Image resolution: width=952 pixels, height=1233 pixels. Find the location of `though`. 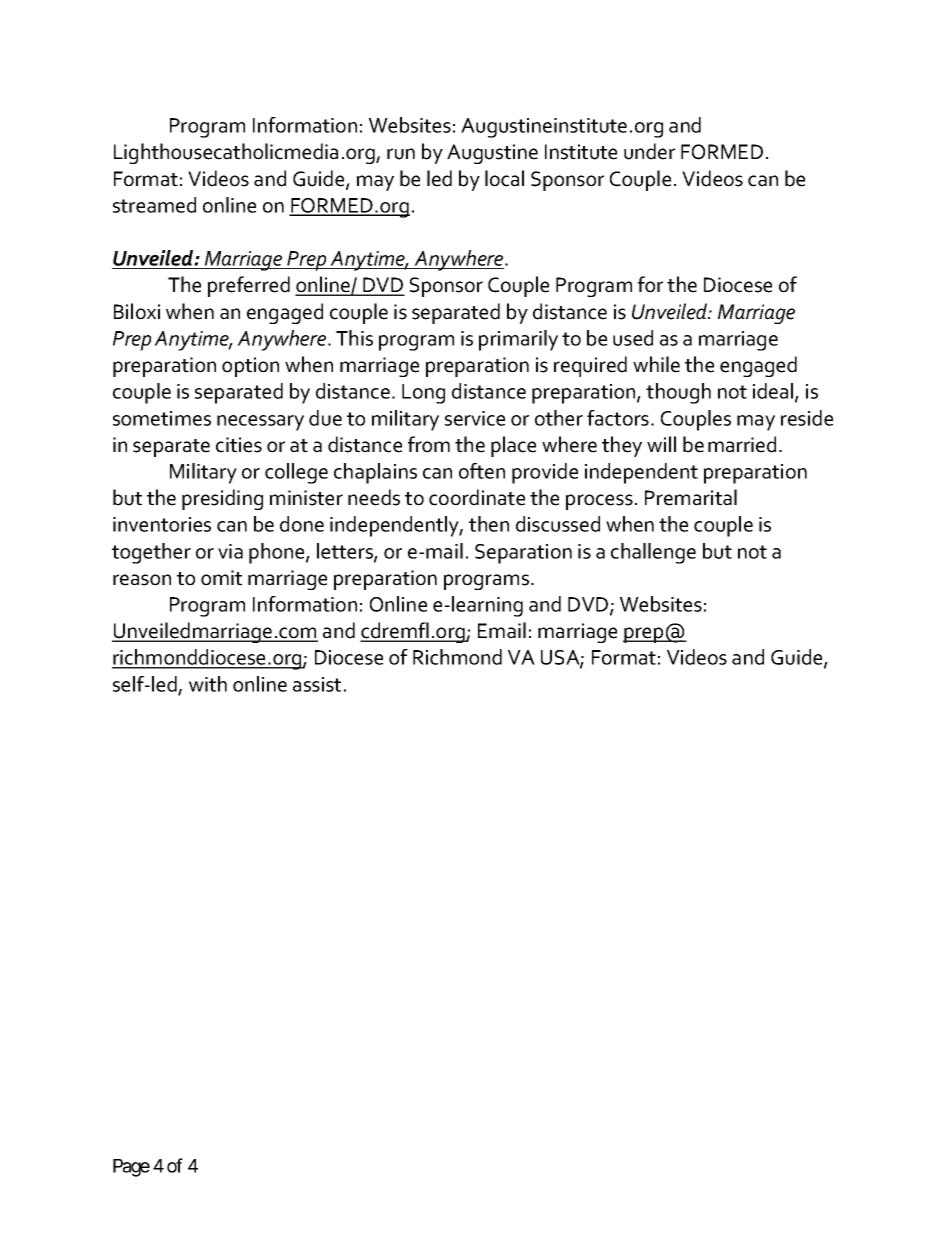

though is located at coordinates (678, 393).
